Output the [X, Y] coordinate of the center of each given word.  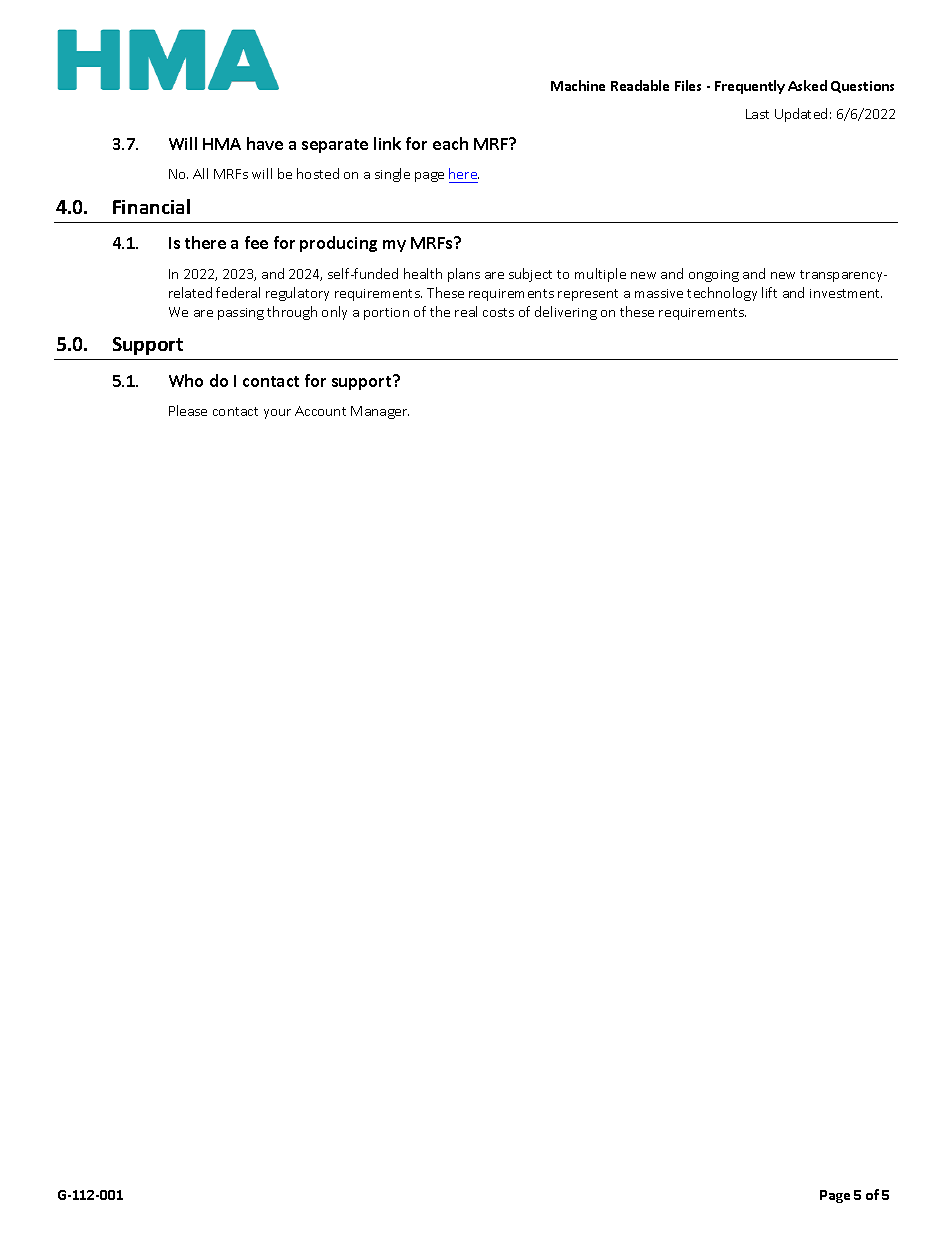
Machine [578, 85]
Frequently [750, 87]
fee [256, 242]
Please [188, 410]
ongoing [714, 276]
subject [530, 275]
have [265, 143]
